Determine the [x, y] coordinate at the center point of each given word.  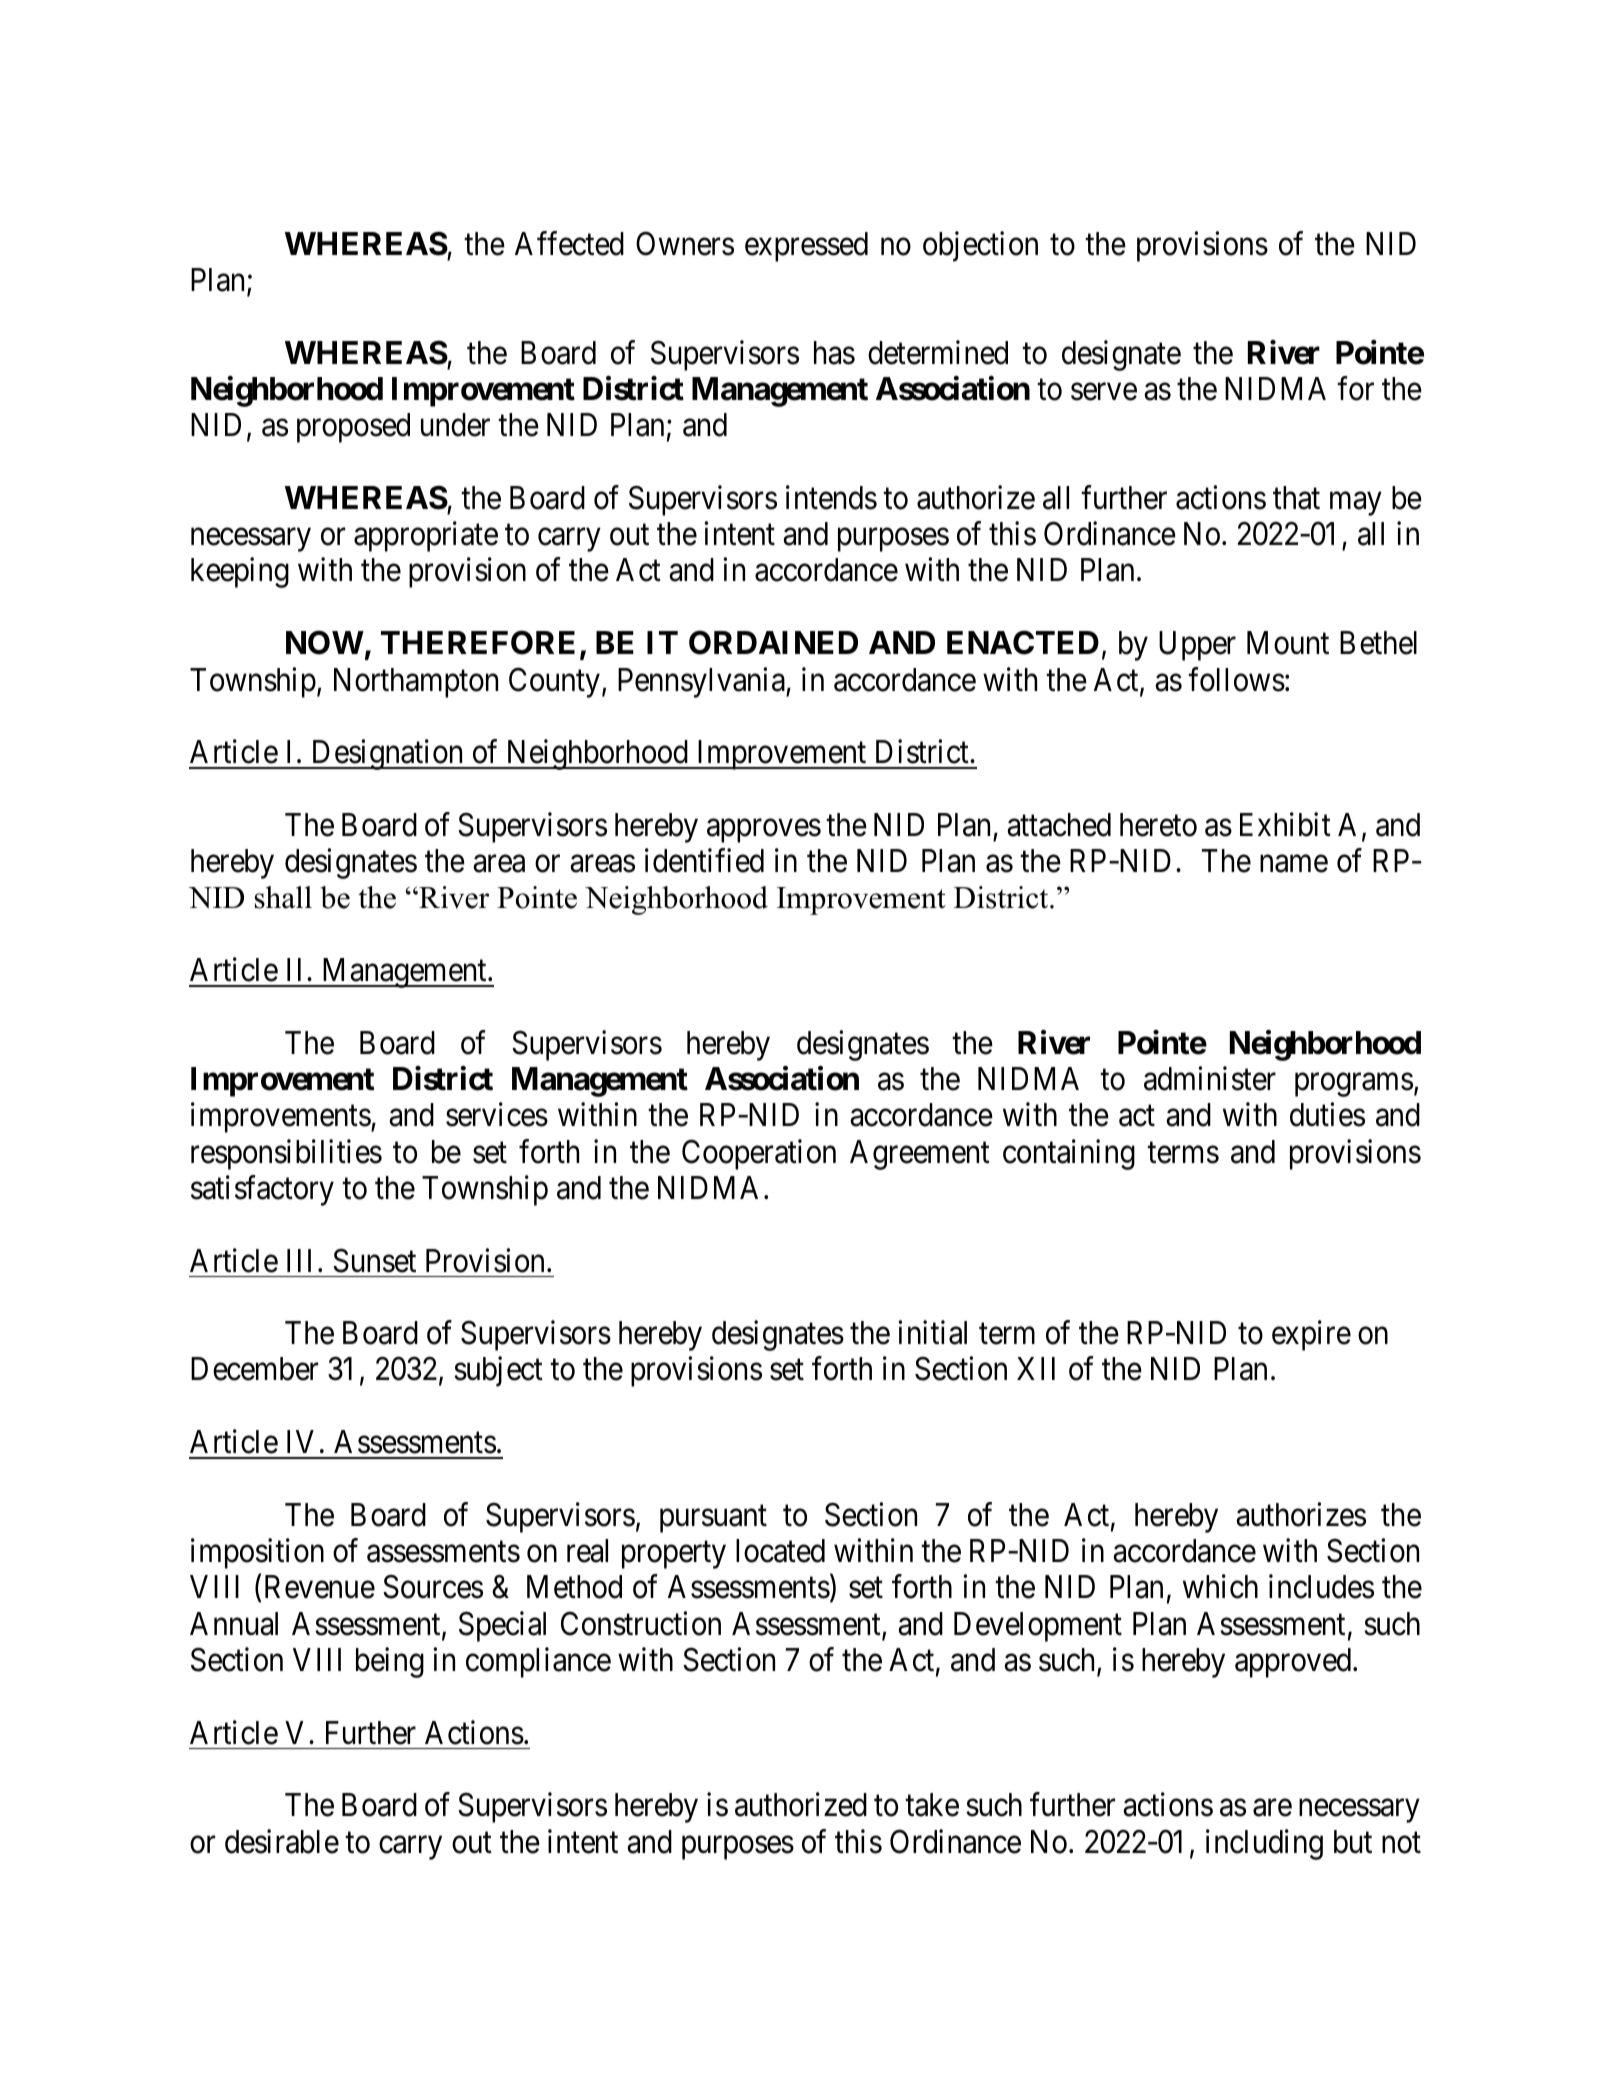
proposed [353, 428]
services [497, 1115]
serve [1104, 392]
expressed [806, 247]
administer [1210, 1078]
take [932, 1805]
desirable [282, 1841]
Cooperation [759, 1154]
